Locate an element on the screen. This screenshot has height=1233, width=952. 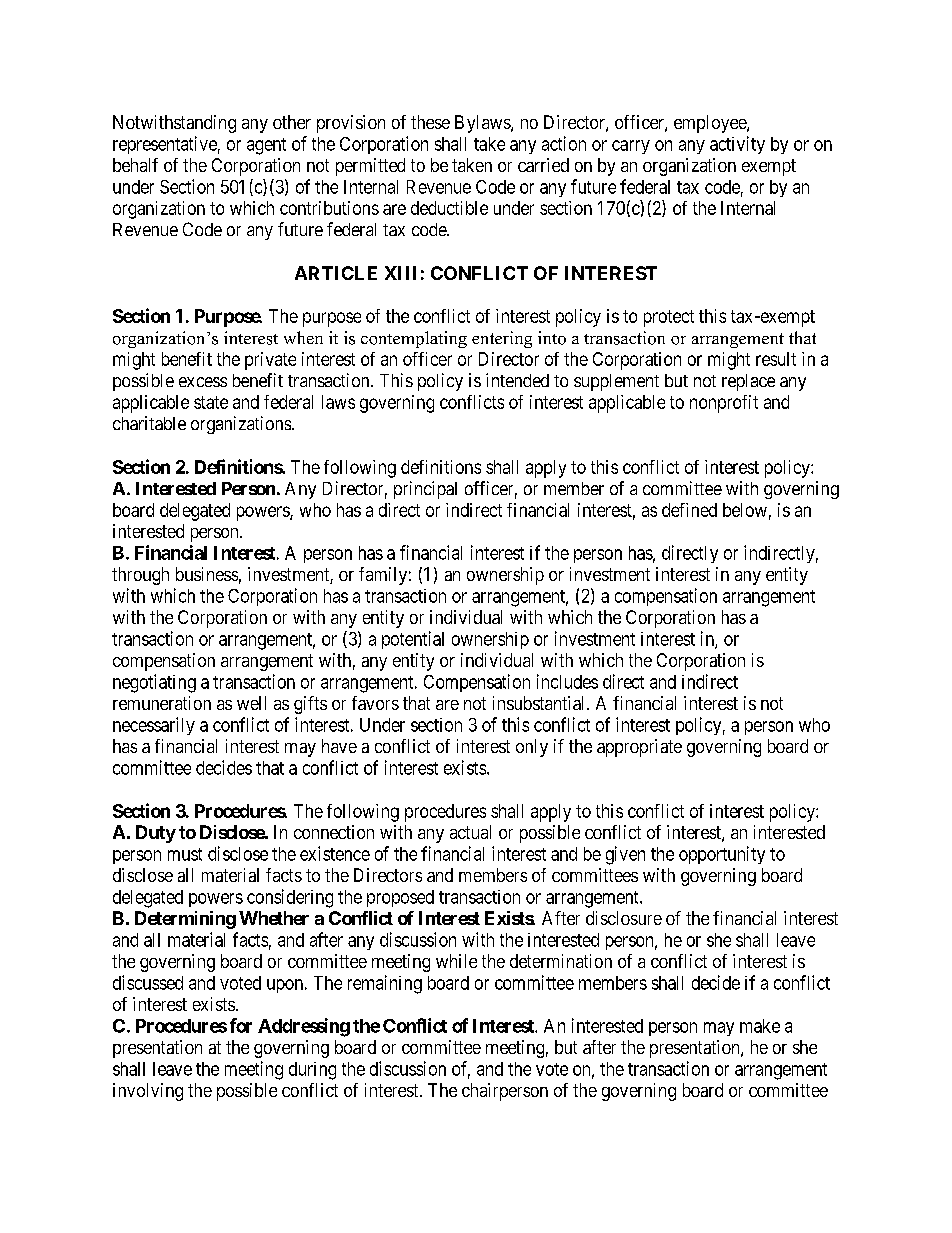
potential is located at coordinates (413, 640).
